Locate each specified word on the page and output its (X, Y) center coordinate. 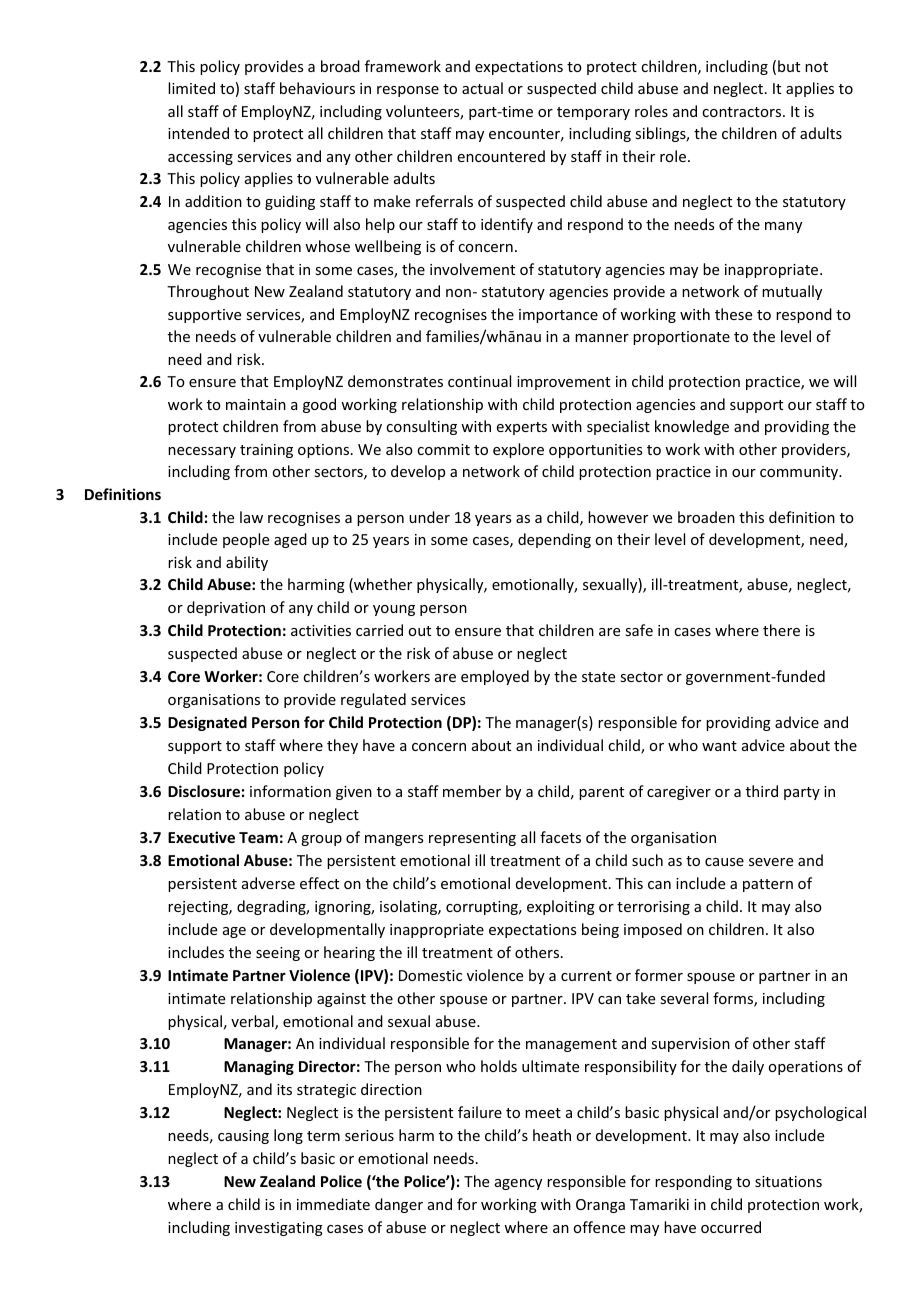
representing (472, 839)
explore (518, 450)
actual (482, 88)
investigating (279, 1229)
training (266, 451)
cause (724, 862)
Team (258, 837)
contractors (743, 112)
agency (518, 1184)
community (800, 473)
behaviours (317, 88)
